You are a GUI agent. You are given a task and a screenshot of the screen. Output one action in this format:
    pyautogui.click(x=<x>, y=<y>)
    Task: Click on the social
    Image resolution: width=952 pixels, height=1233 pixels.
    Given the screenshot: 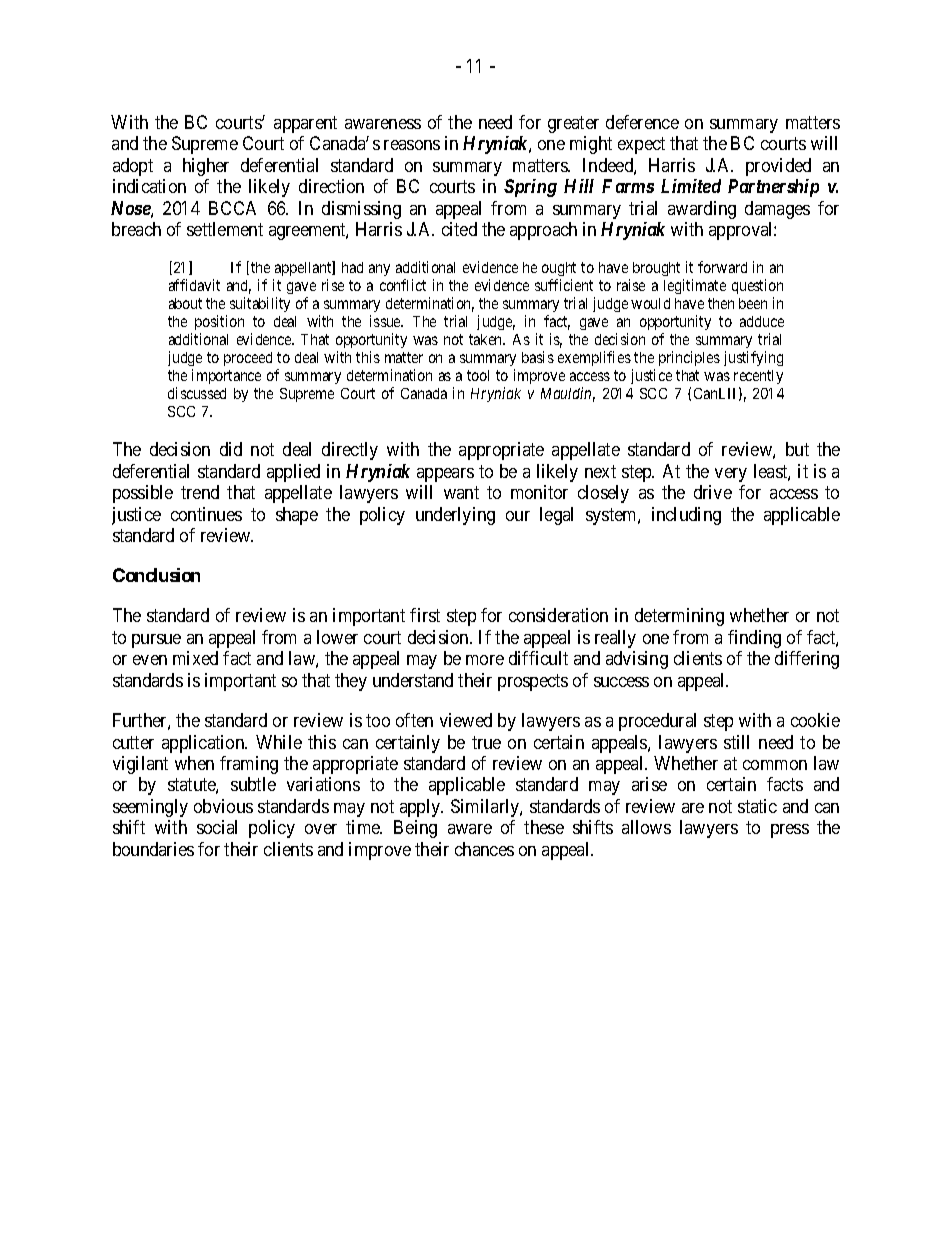 What is the action you would take?
    pyautogui.click(x=217, y=827)
